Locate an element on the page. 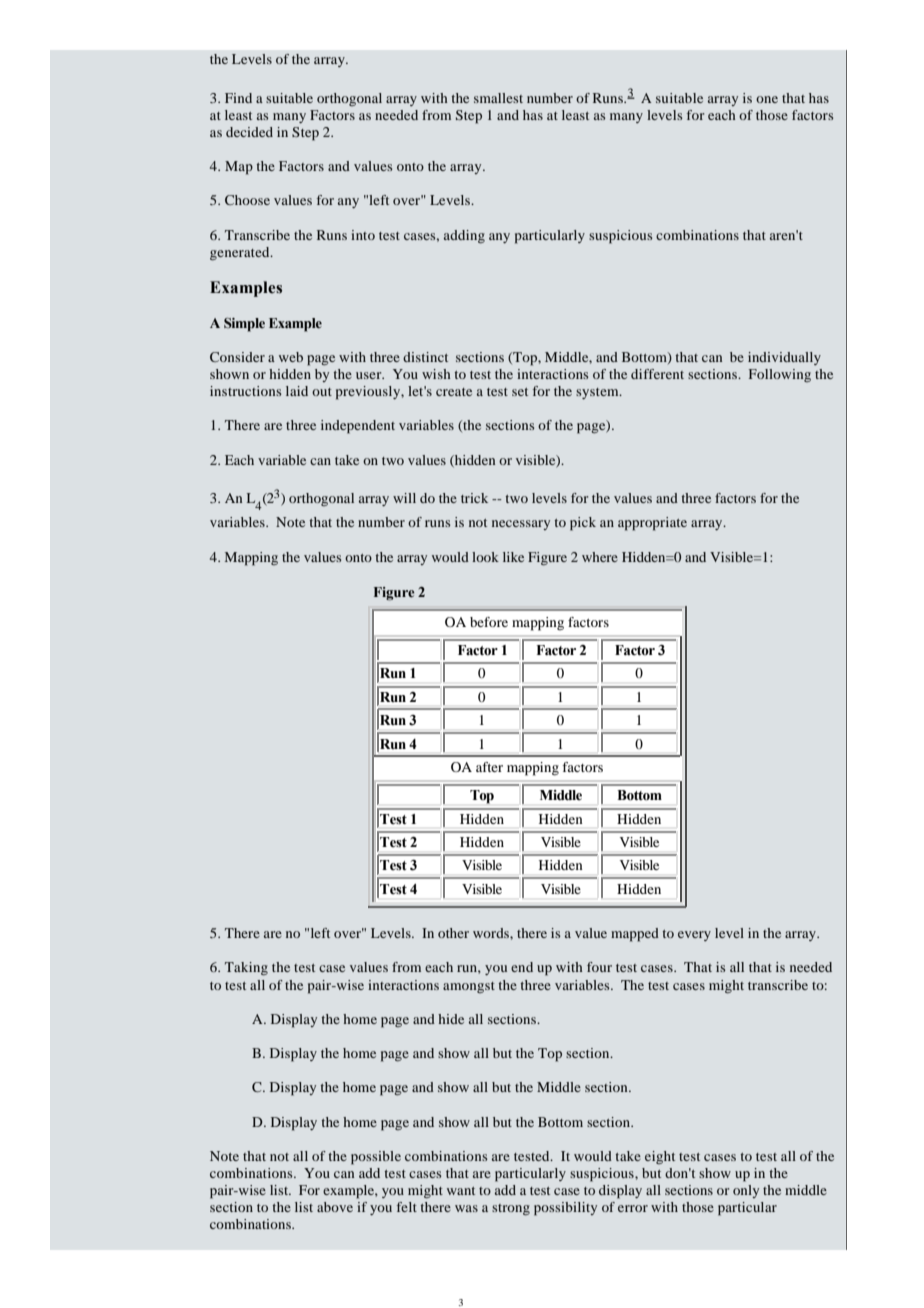 Image resolution: width=924 pixels, height=1308 pixels. above is located at coordinates (335, 1207).
